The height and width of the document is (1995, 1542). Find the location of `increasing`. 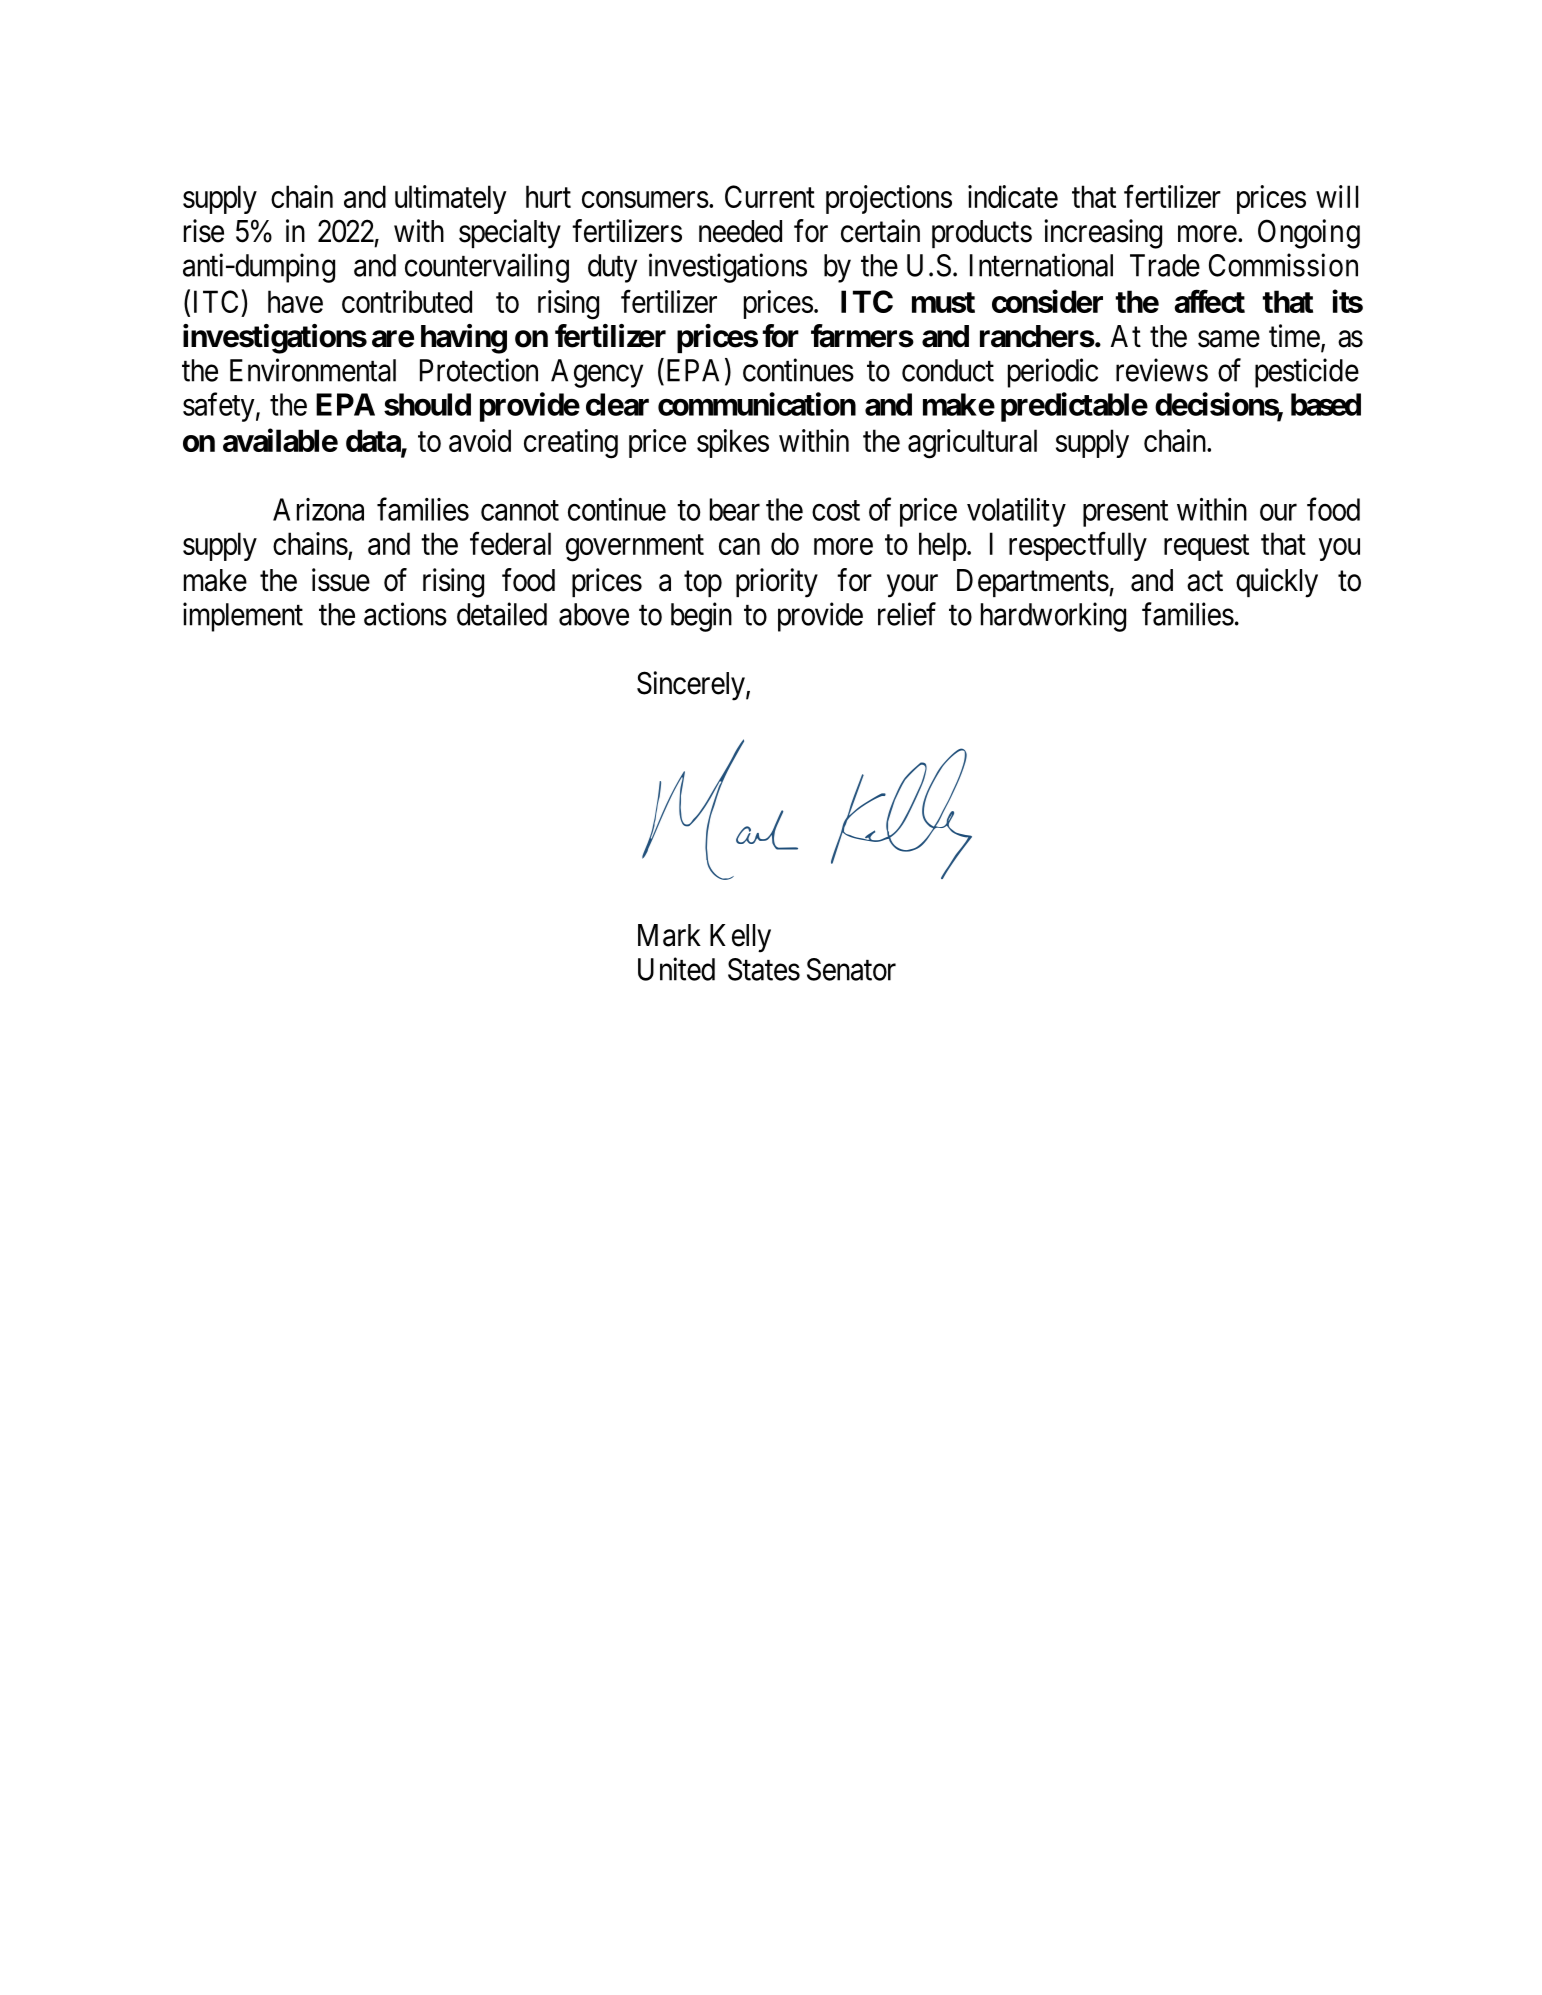

increasing is located at coordinates (1103, 234).
